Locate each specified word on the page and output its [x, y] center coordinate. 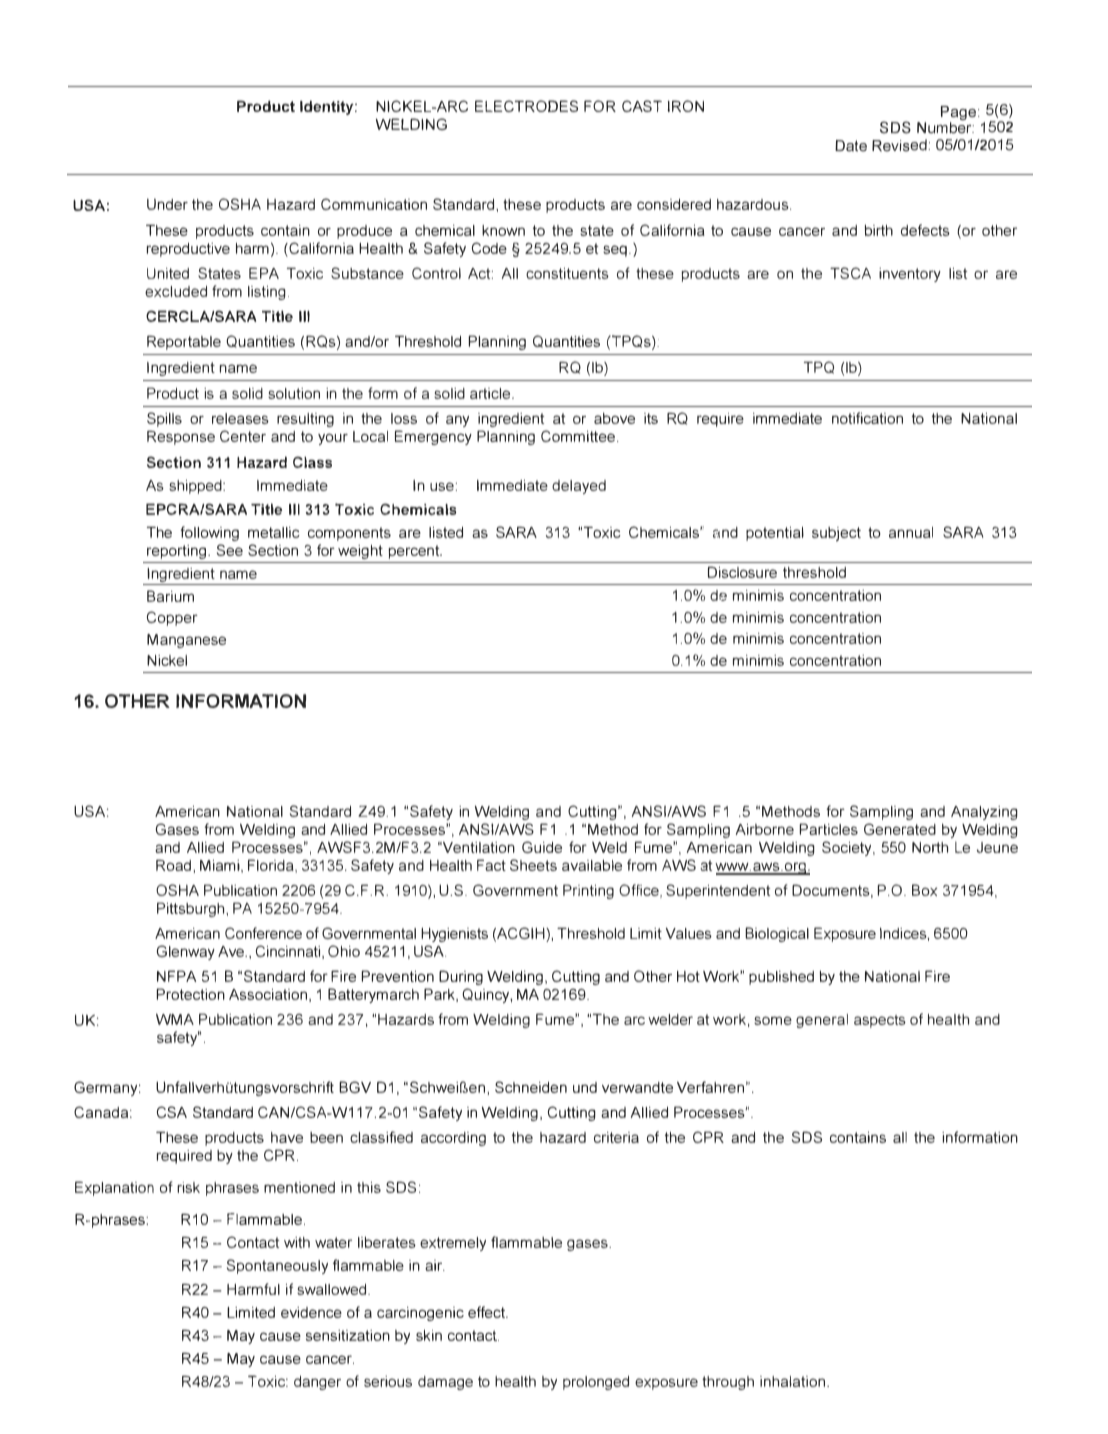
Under [167, 204]
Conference [263, 933]
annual [911, 532]
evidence [311, 1312]
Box [924, 890]
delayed [579, 487]
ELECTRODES [526, 106]
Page [960, 114]
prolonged [596, 1383]
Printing [588, 891]
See [230, 550]
